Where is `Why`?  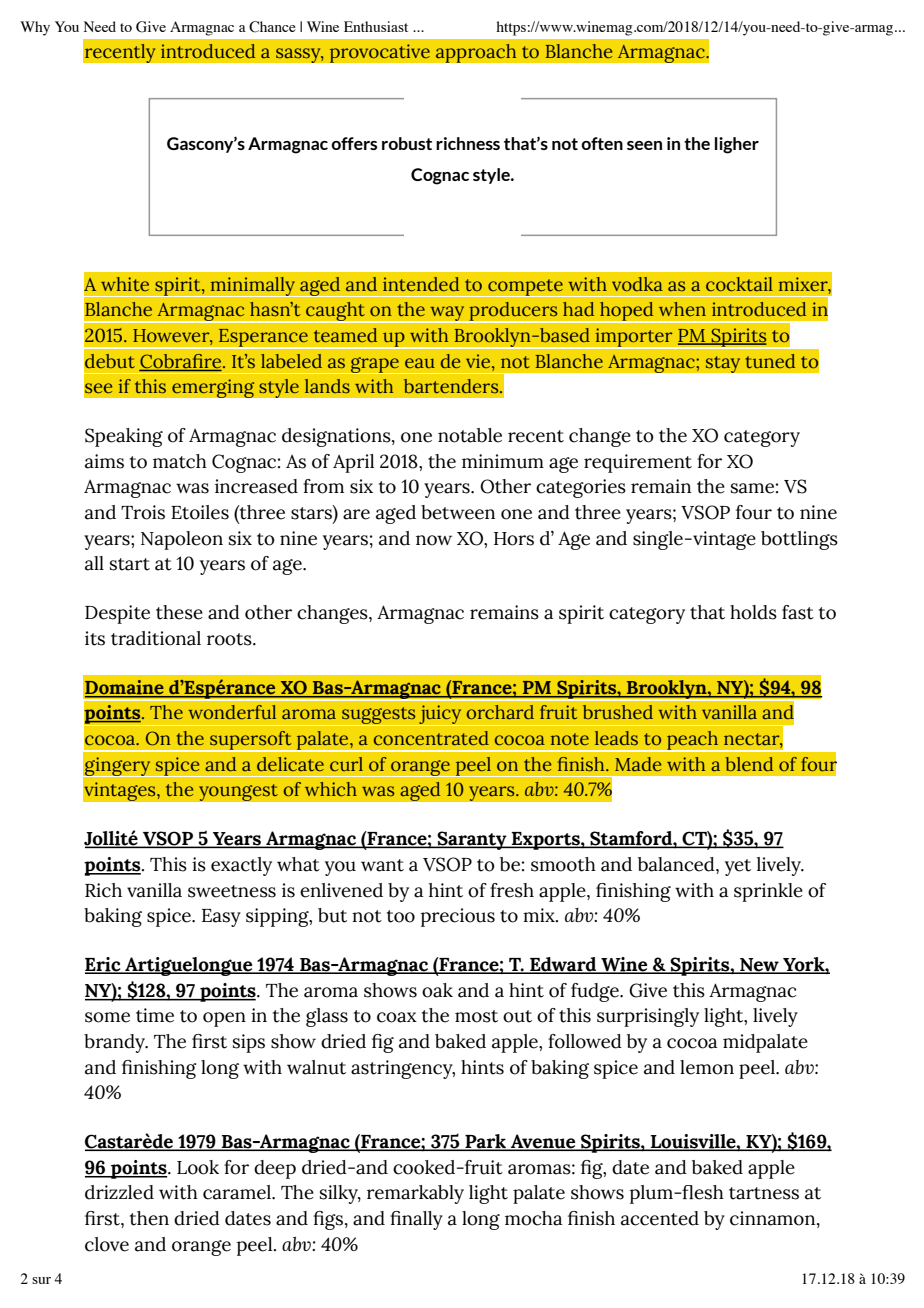 Why is located at coordinates (35, 28).
